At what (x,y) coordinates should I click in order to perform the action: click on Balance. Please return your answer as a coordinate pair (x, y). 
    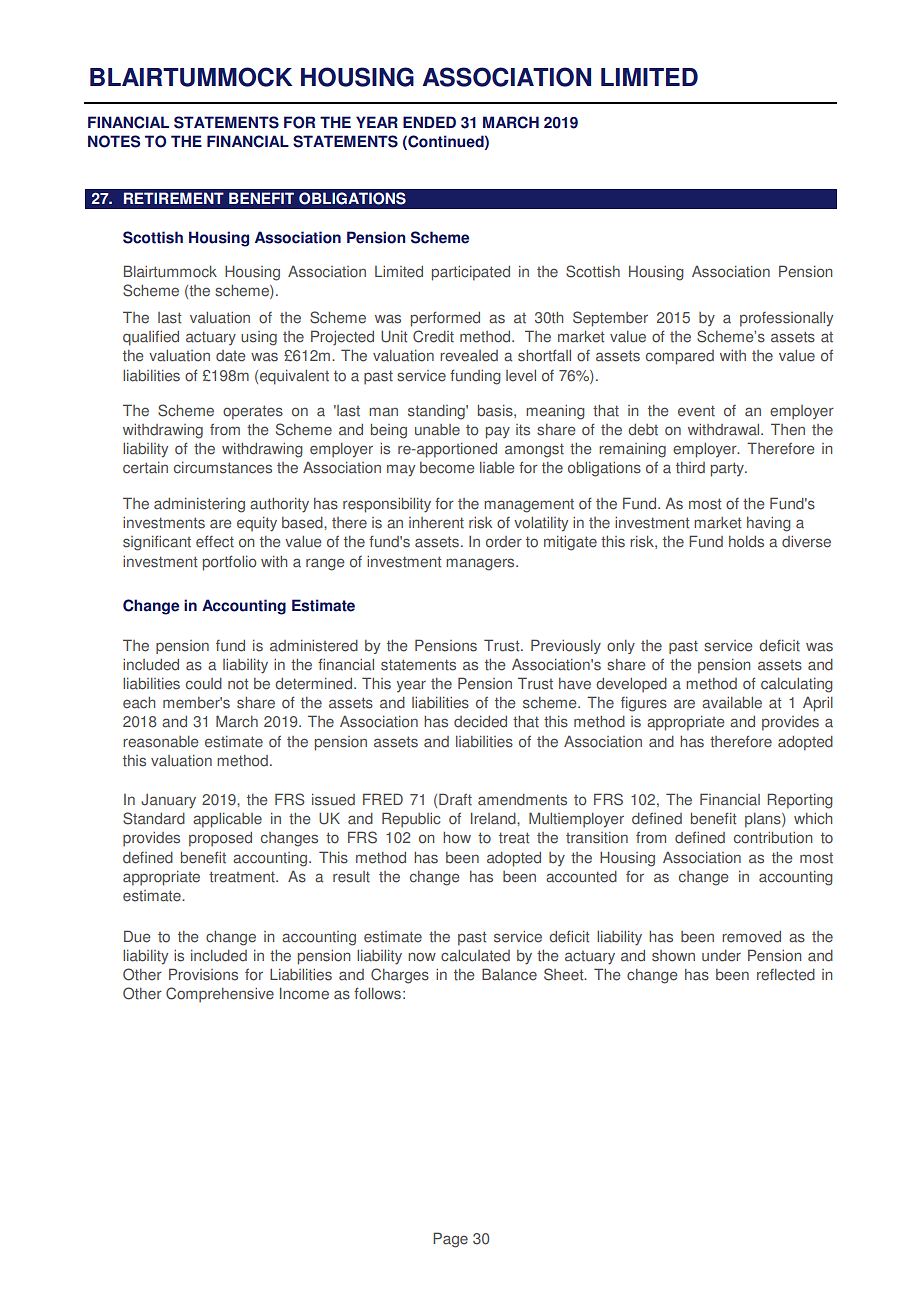
    Looking at the image, I should click on (509, 974).
